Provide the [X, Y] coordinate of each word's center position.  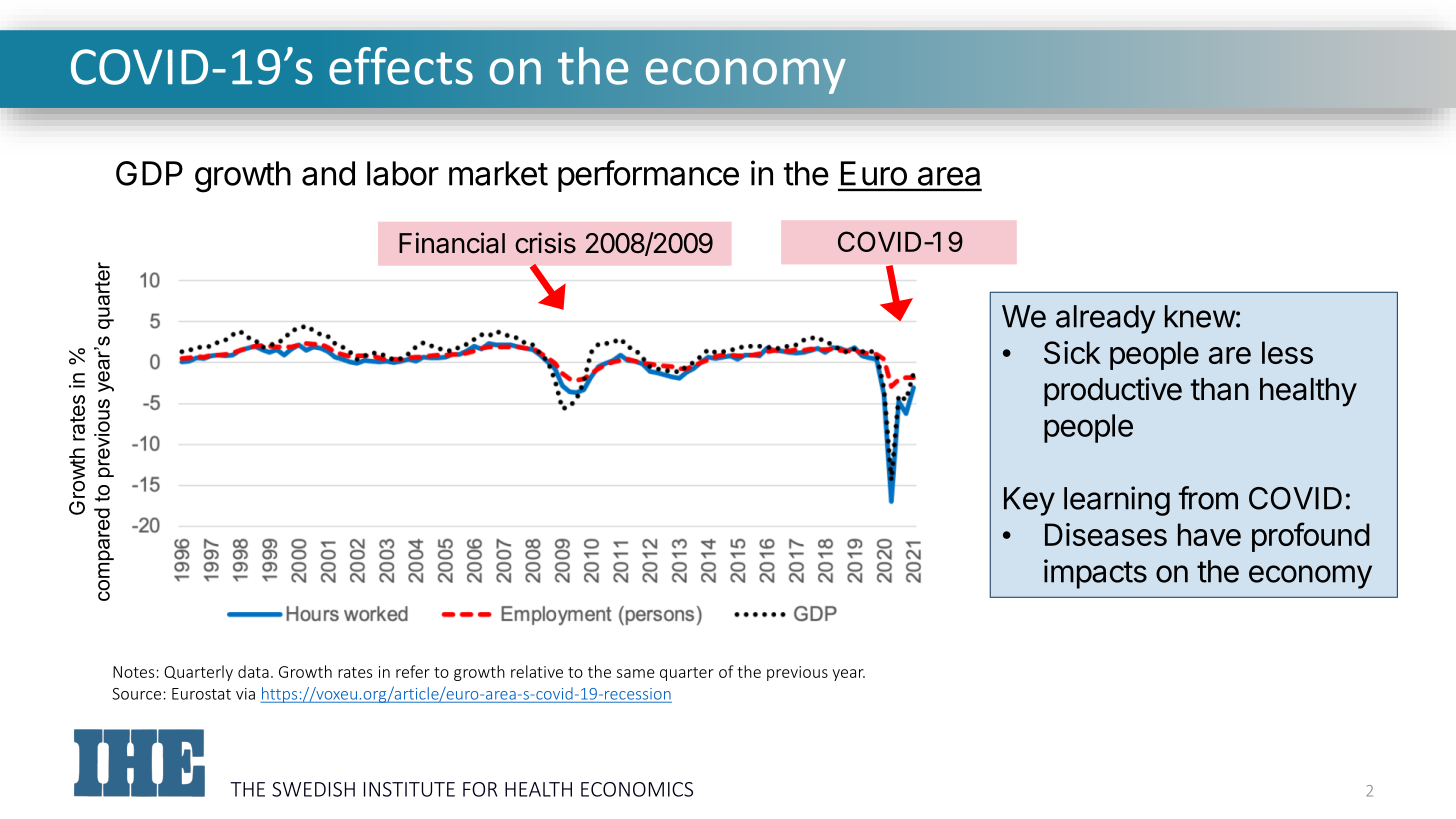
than [1220, 389]
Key [1029, 501]
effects [401, 66]
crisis [545, 243]
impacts [1095, 574]
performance [648, 176]
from [1208, 498]
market [498, 173]
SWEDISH [313, 789]
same [636, 673]
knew [1200, 316]
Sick [1072, 352]
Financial [452, 243]
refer [413, 671]
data [253, 671]
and [328, 173]
